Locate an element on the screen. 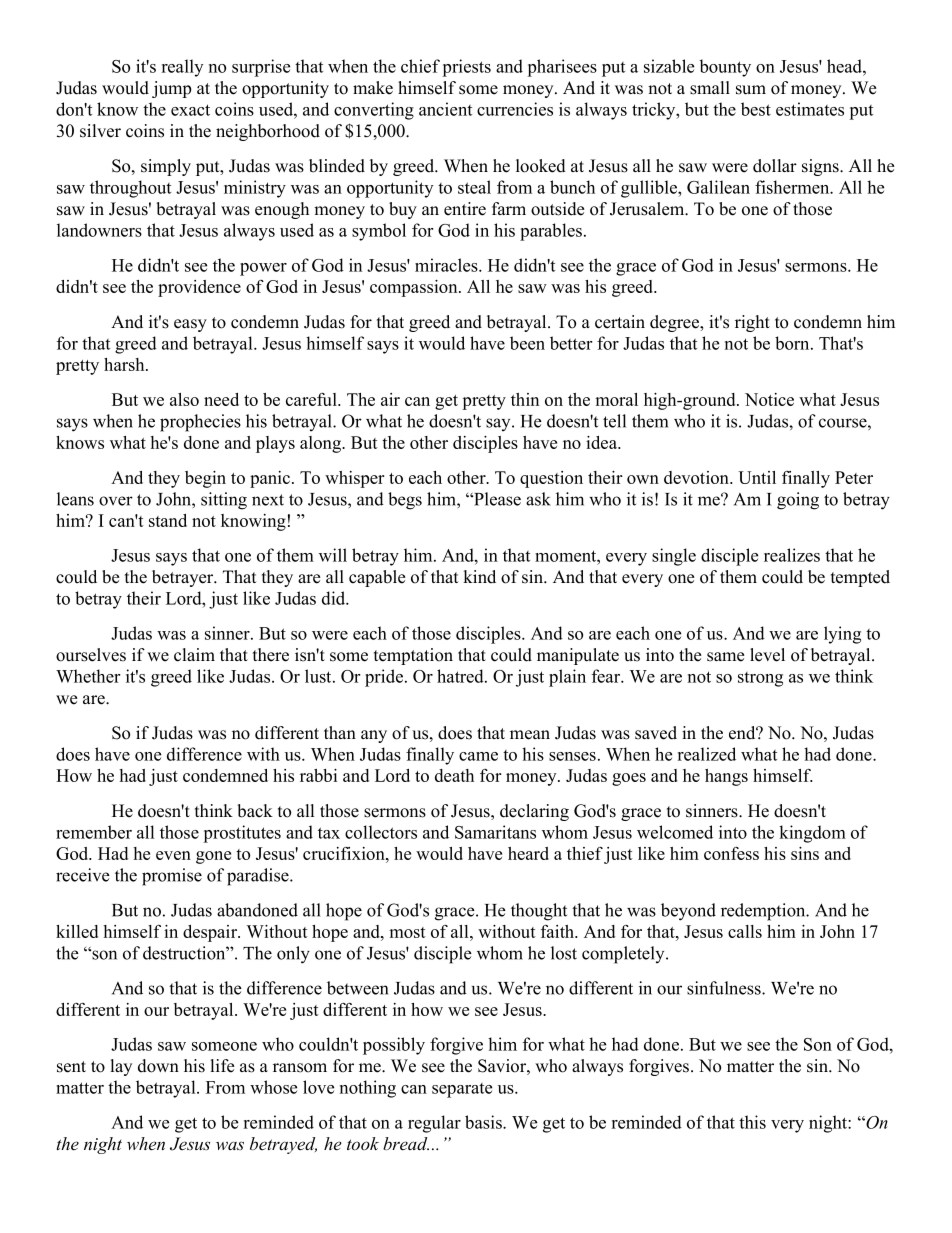  best is located at coordinates (756, 109).
